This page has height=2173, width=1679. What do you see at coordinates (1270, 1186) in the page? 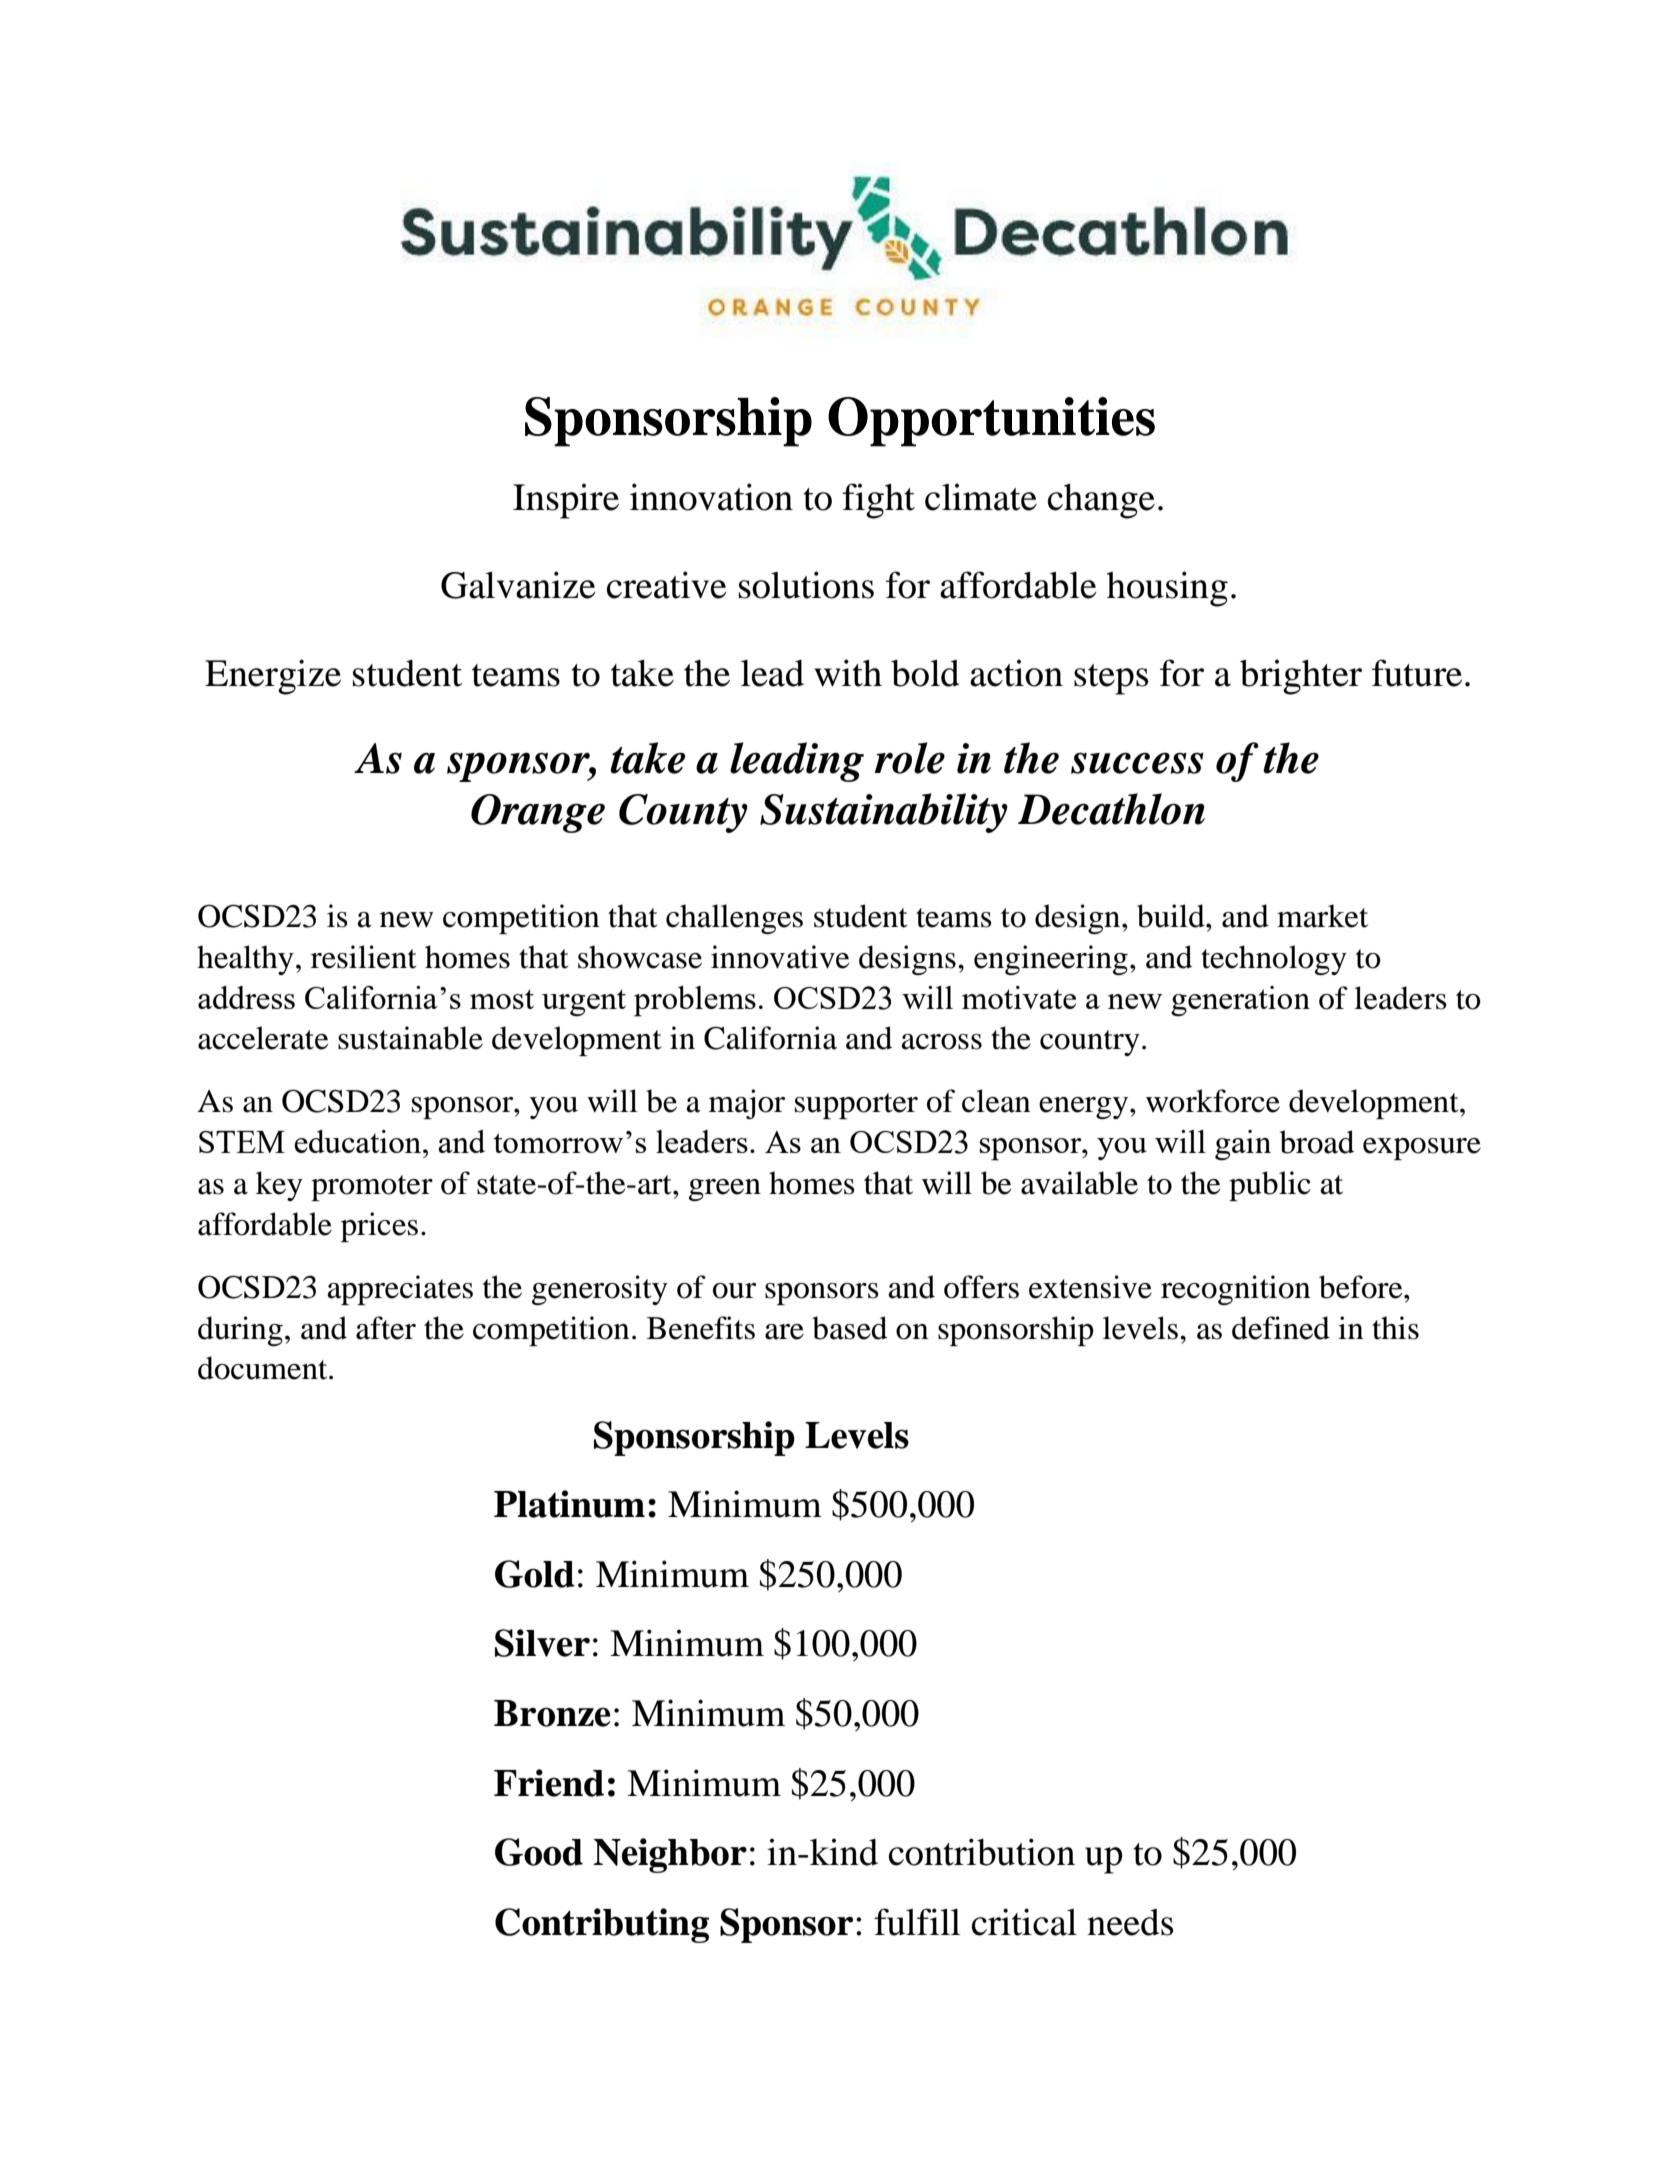
I see `public` at bounding box center [1270, 1186].
